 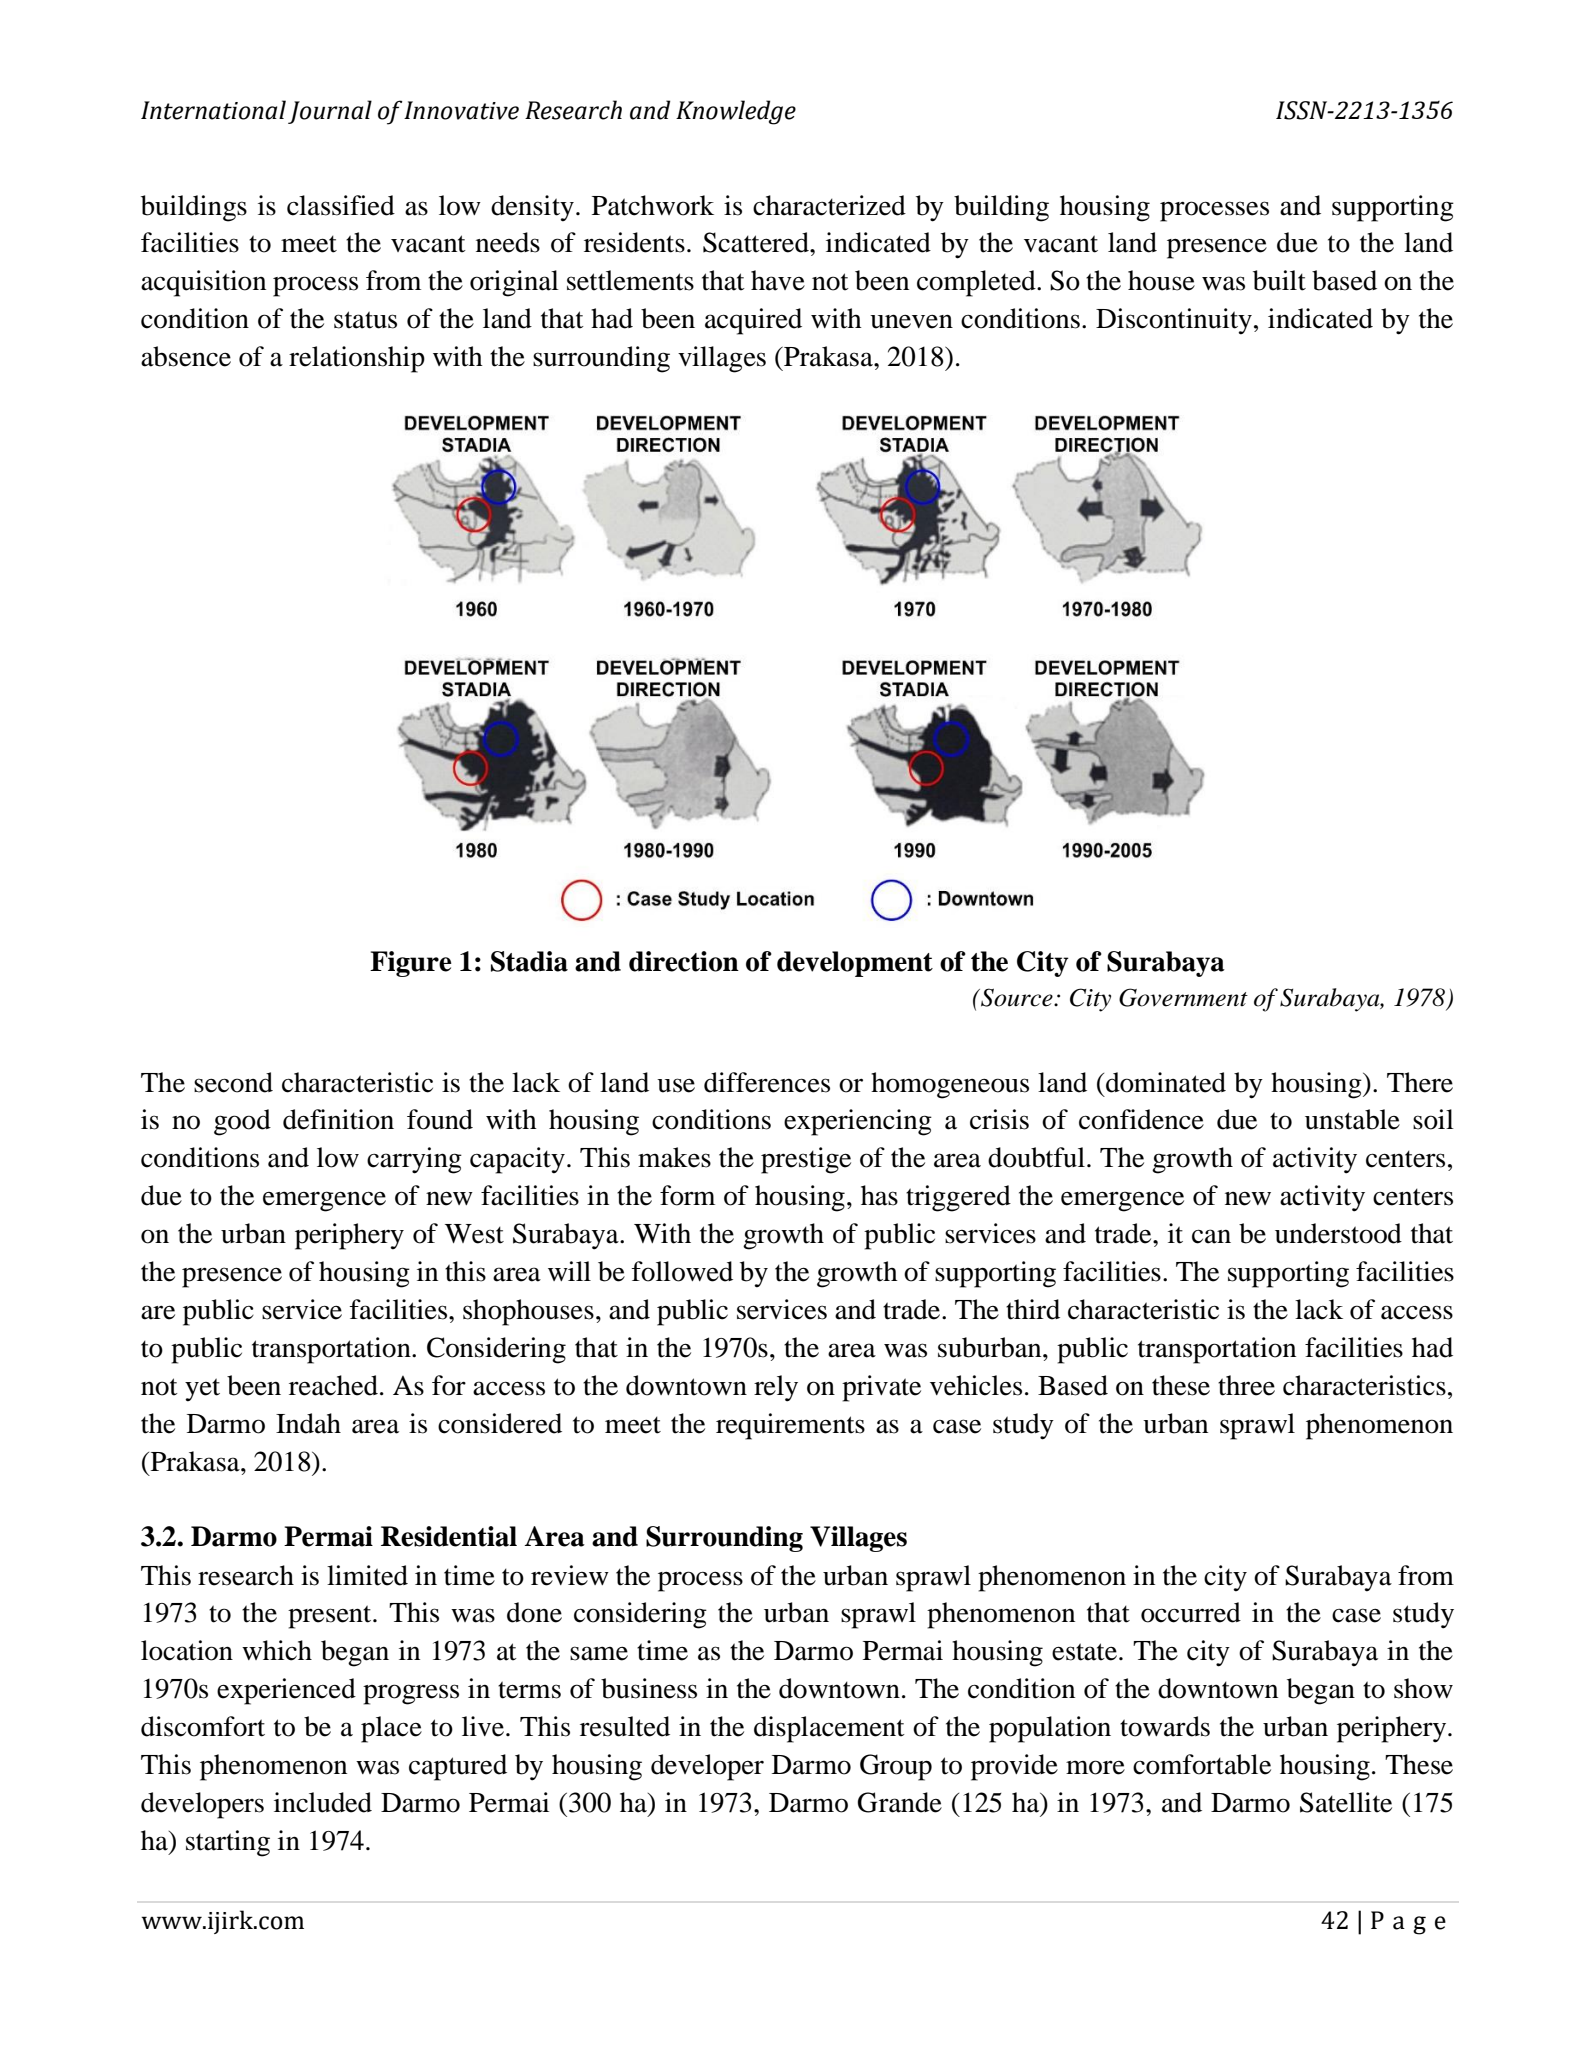 I want to click on characterized, so click(x=829, y=205).
